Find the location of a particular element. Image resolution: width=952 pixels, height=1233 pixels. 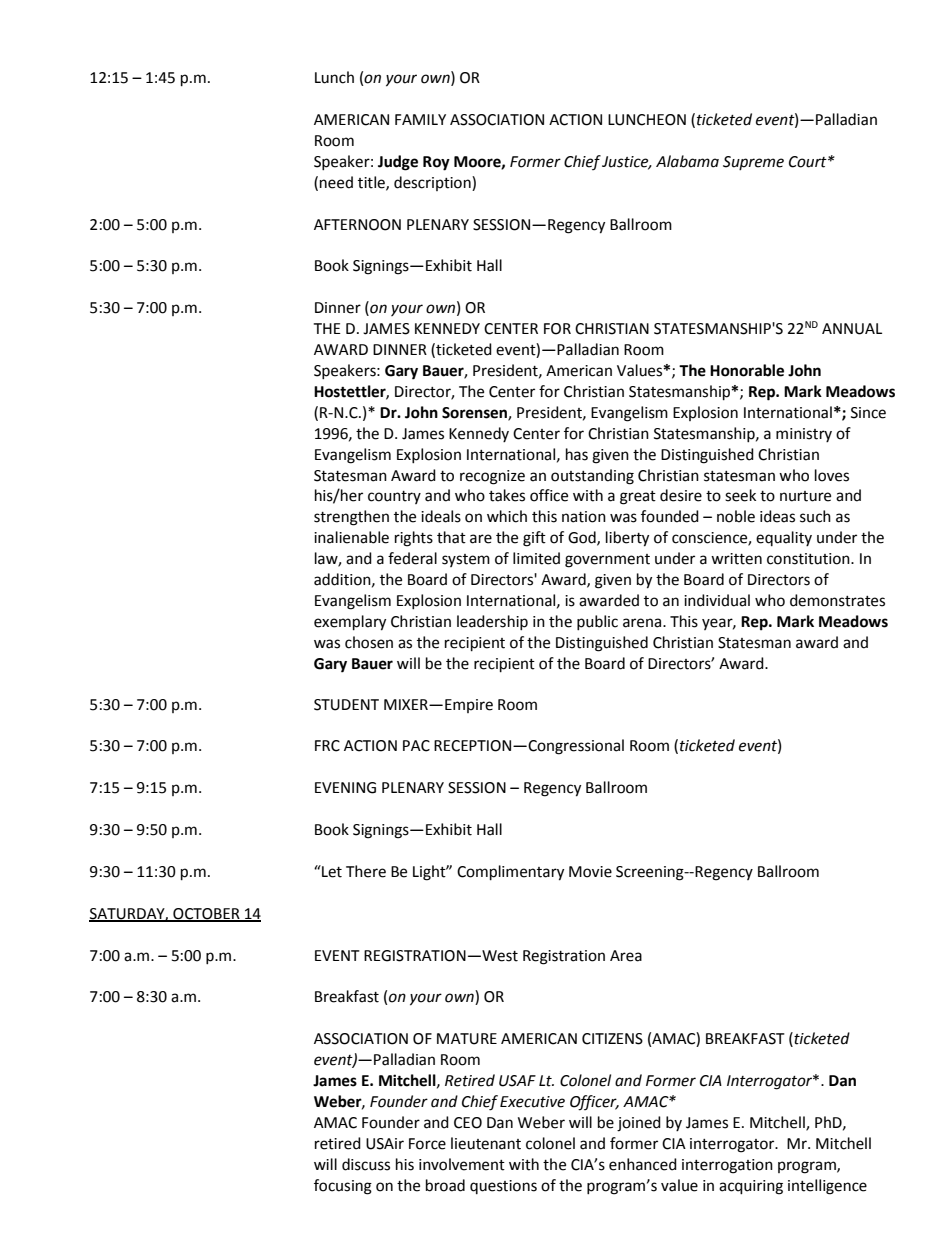

questions is located at coordinates (503, 1187).
